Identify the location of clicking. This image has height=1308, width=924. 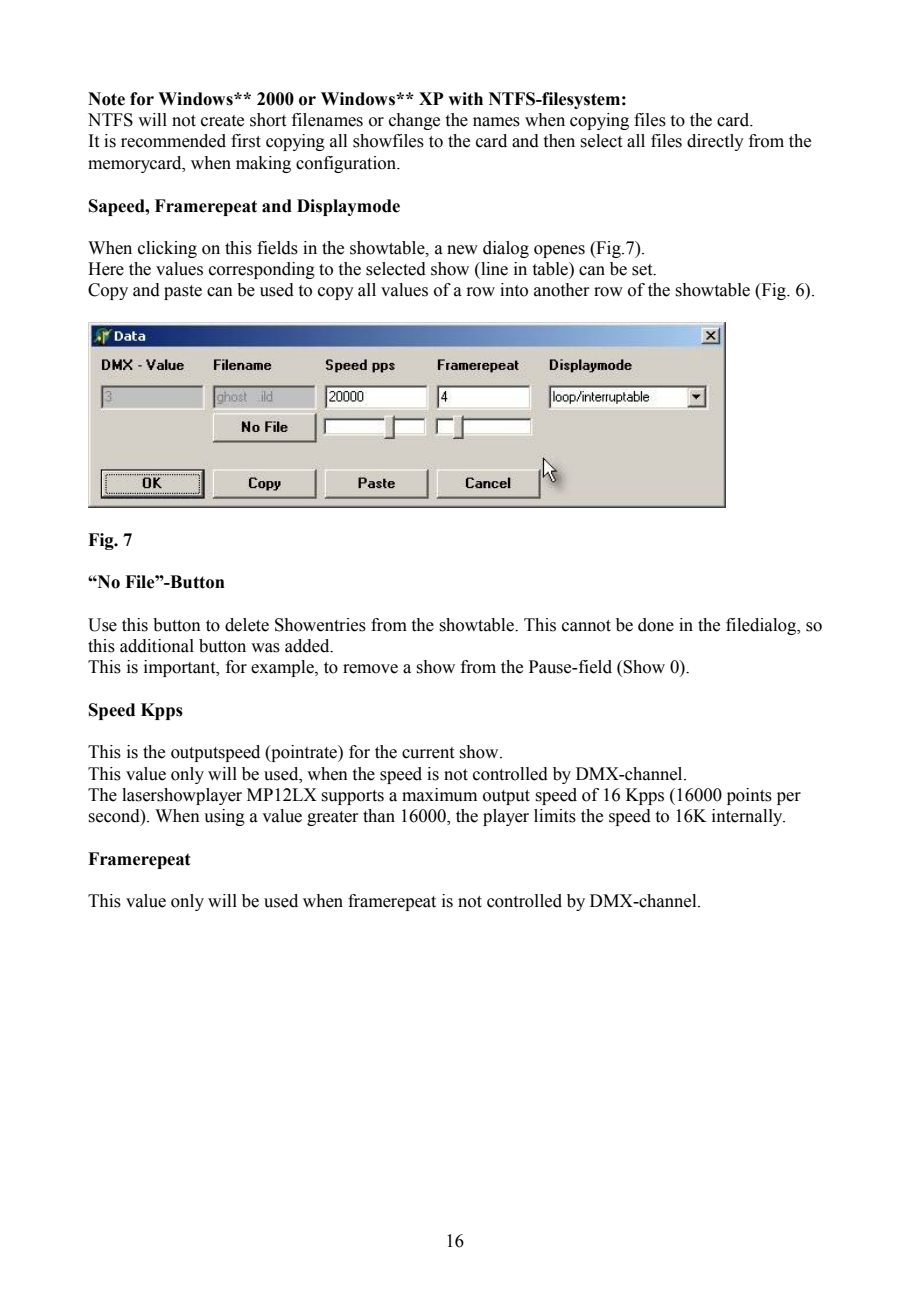
(167, 249).
